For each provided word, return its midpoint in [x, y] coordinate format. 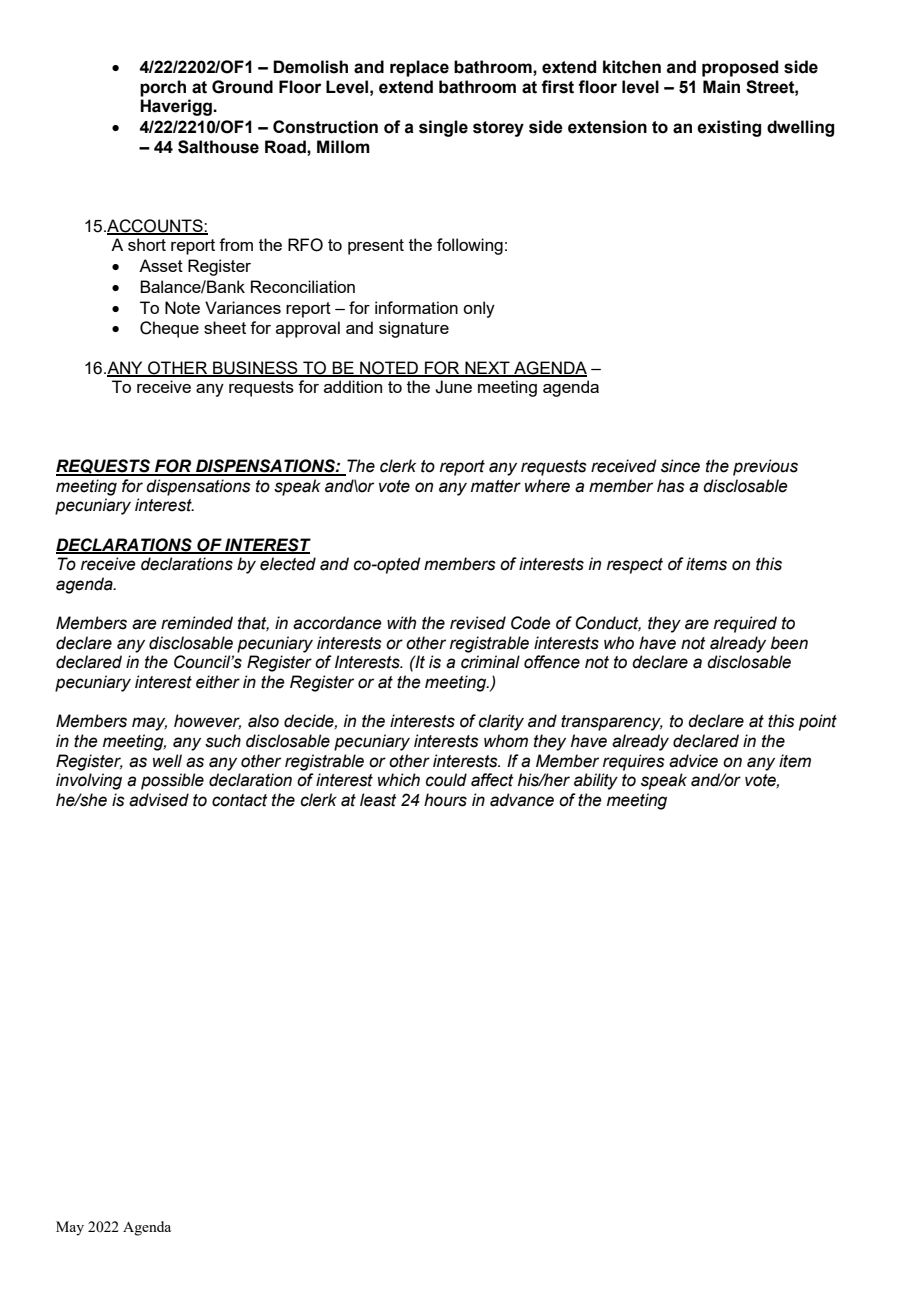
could [446, 780]
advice [693, 761]
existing [729, 128]
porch [163, 88]
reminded [197, 623]
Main [721, 87]
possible [172, 781]
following [470, 246]
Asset [161, 265]
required [745, 624]
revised [478, 623]
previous [765, 467]
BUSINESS [255, 368]
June [453, 387]
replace [419, 68]
